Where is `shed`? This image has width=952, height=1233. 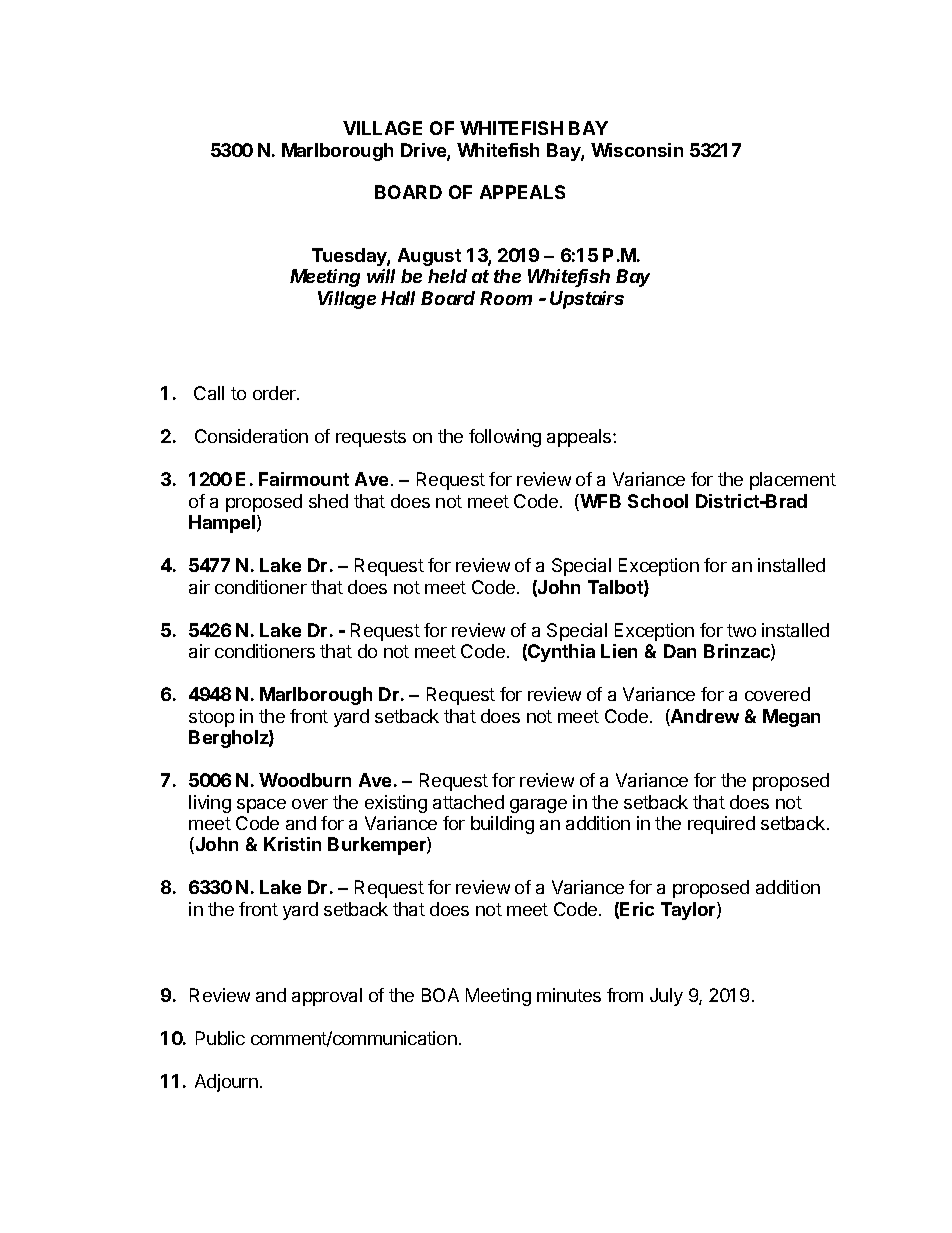
shed is located at coordinates (328, 501).
